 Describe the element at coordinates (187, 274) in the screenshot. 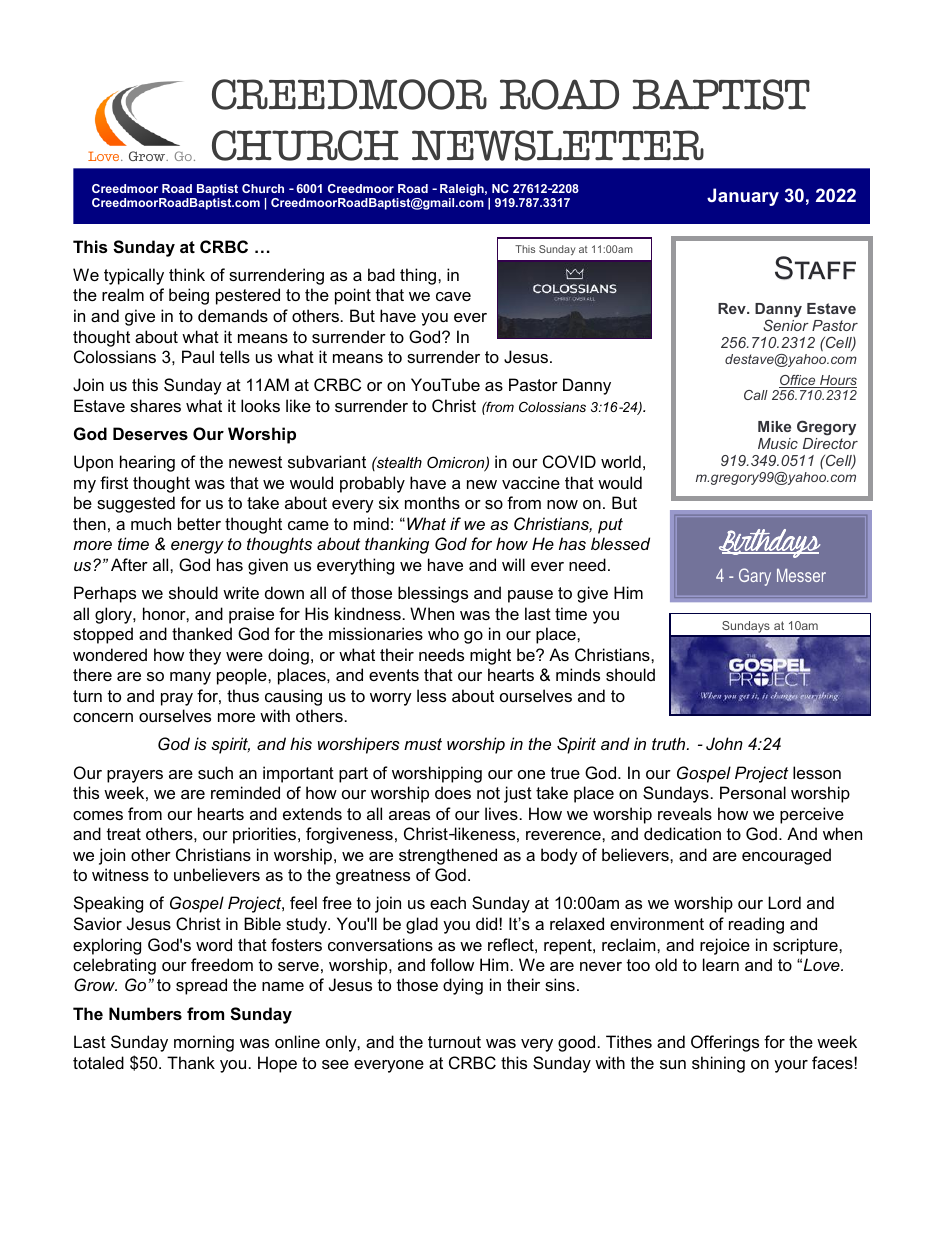

I see `think` at that location.
